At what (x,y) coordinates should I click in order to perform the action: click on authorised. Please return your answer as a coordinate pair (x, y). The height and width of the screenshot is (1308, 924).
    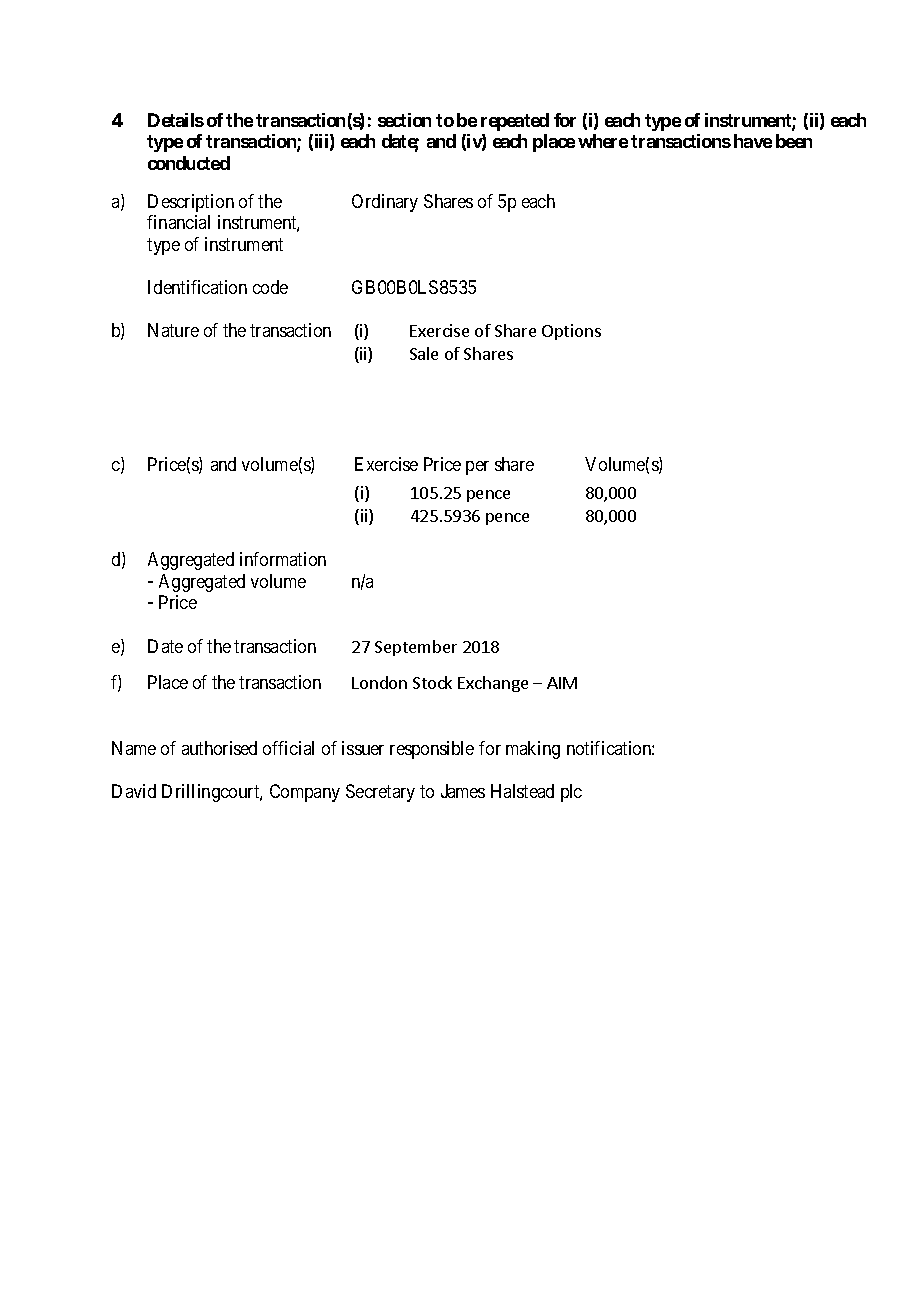
    Looking at the image, I should click on (219, 748).
